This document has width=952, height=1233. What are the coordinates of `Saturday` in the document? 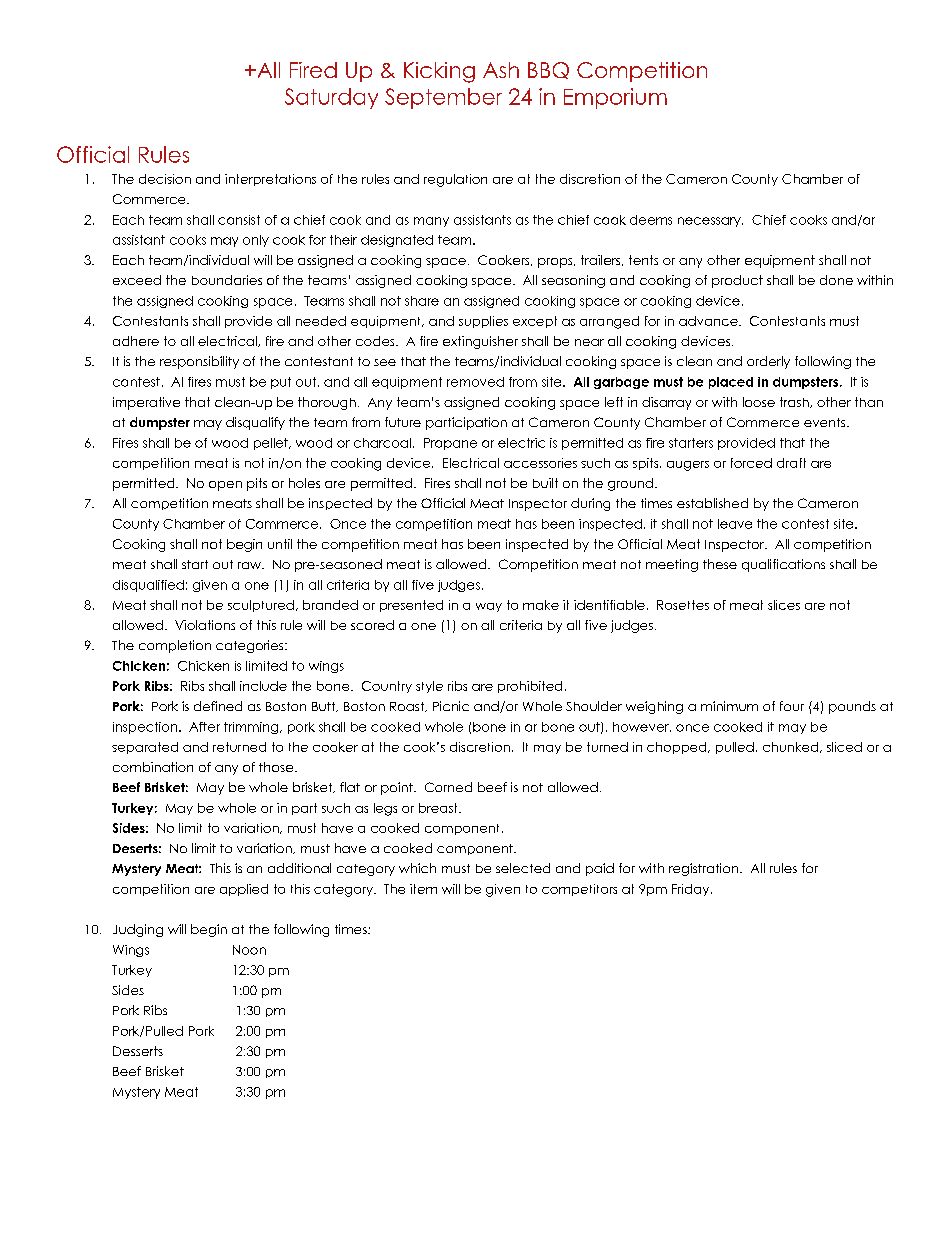 It's located at (331, 98).
